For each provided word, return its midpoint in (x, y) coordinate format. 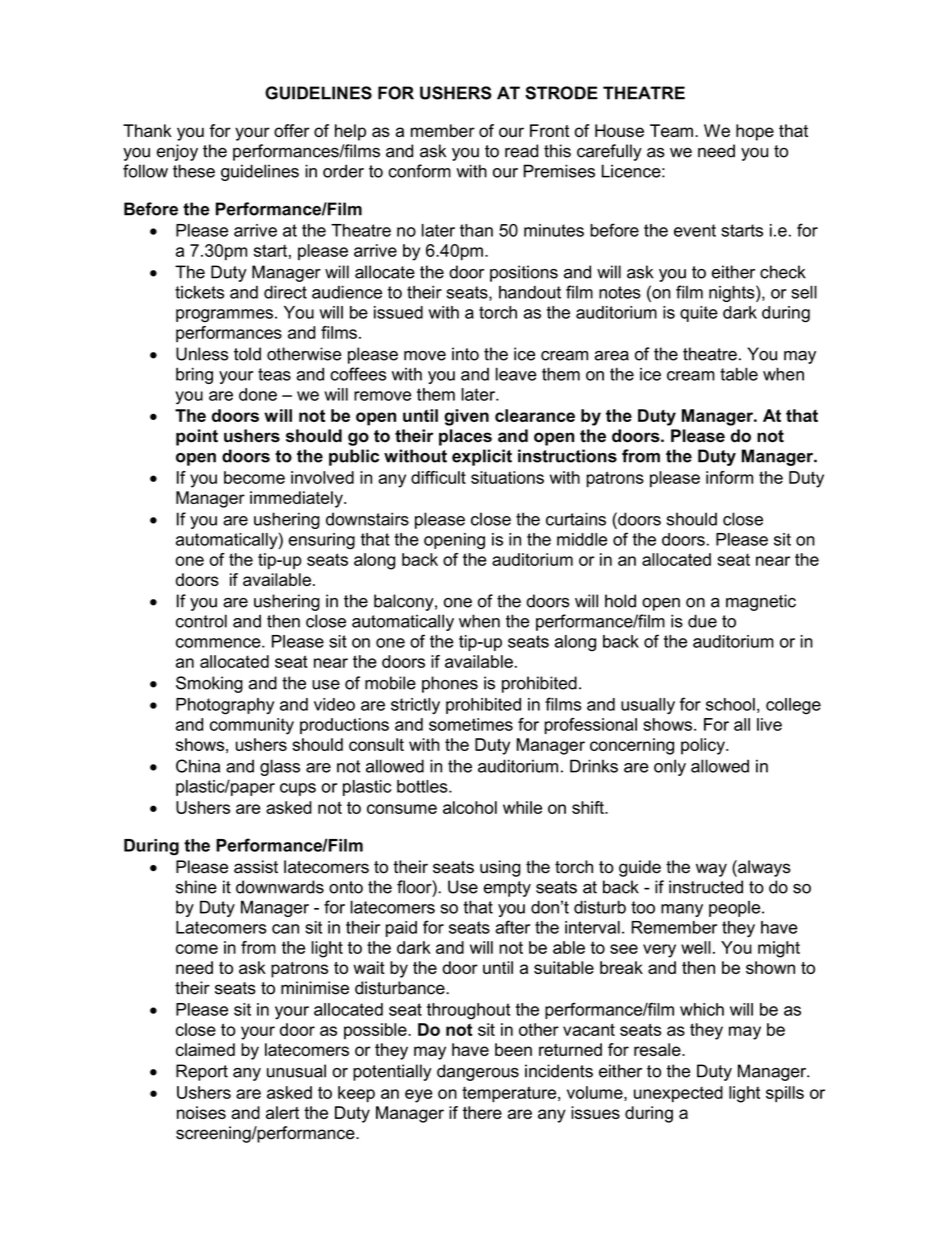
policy (704, 746)
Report (202, 1072)
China (198, 766)
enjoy (177, 152)
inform (729, 477)
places (465, 437)
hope (755, 132)
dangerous (478, 1072)
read (521, 151)
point (197, 437)
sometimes (471, 724)
